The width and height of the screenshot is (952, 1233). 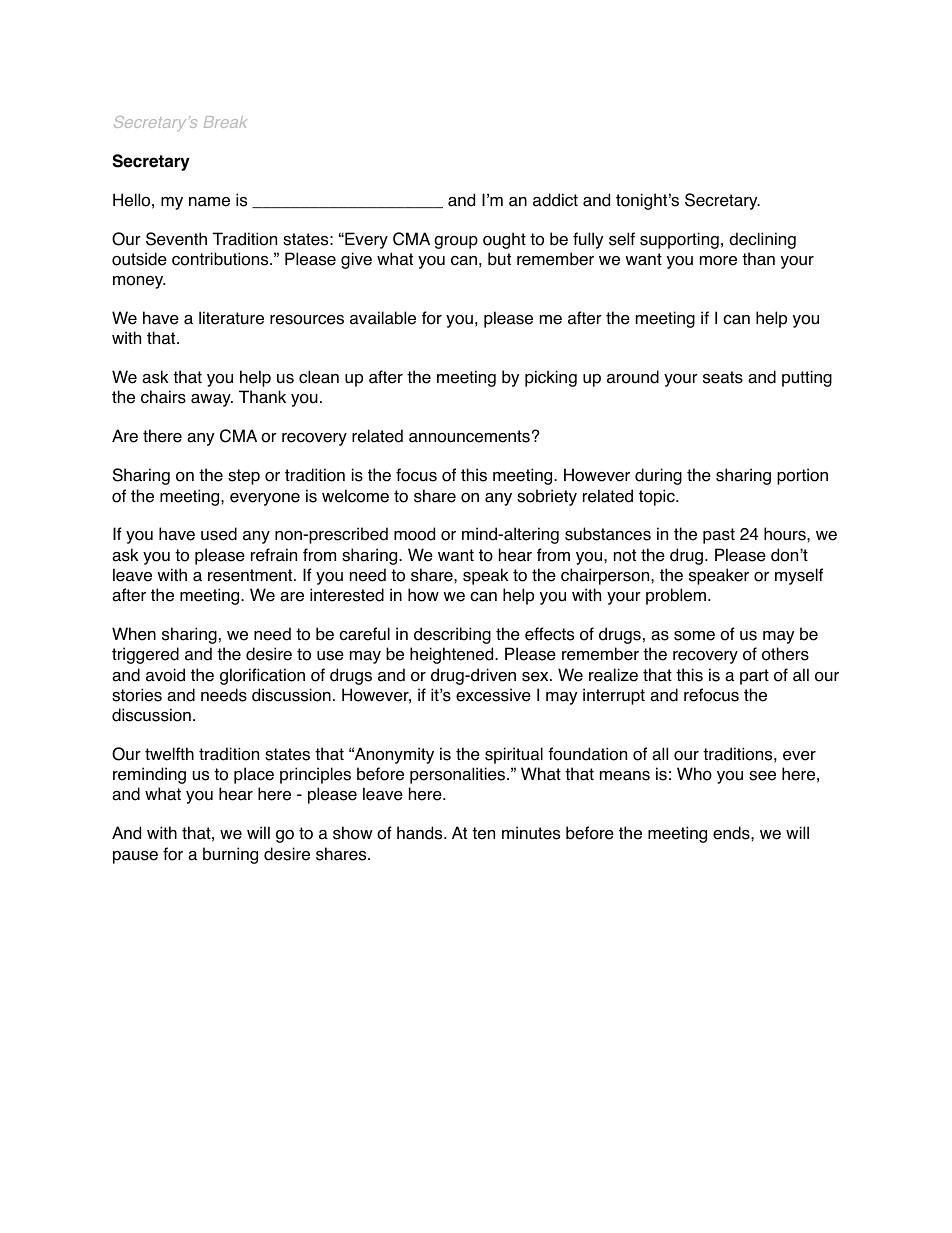 I want to click on hands, so click(x=421, y=833).
